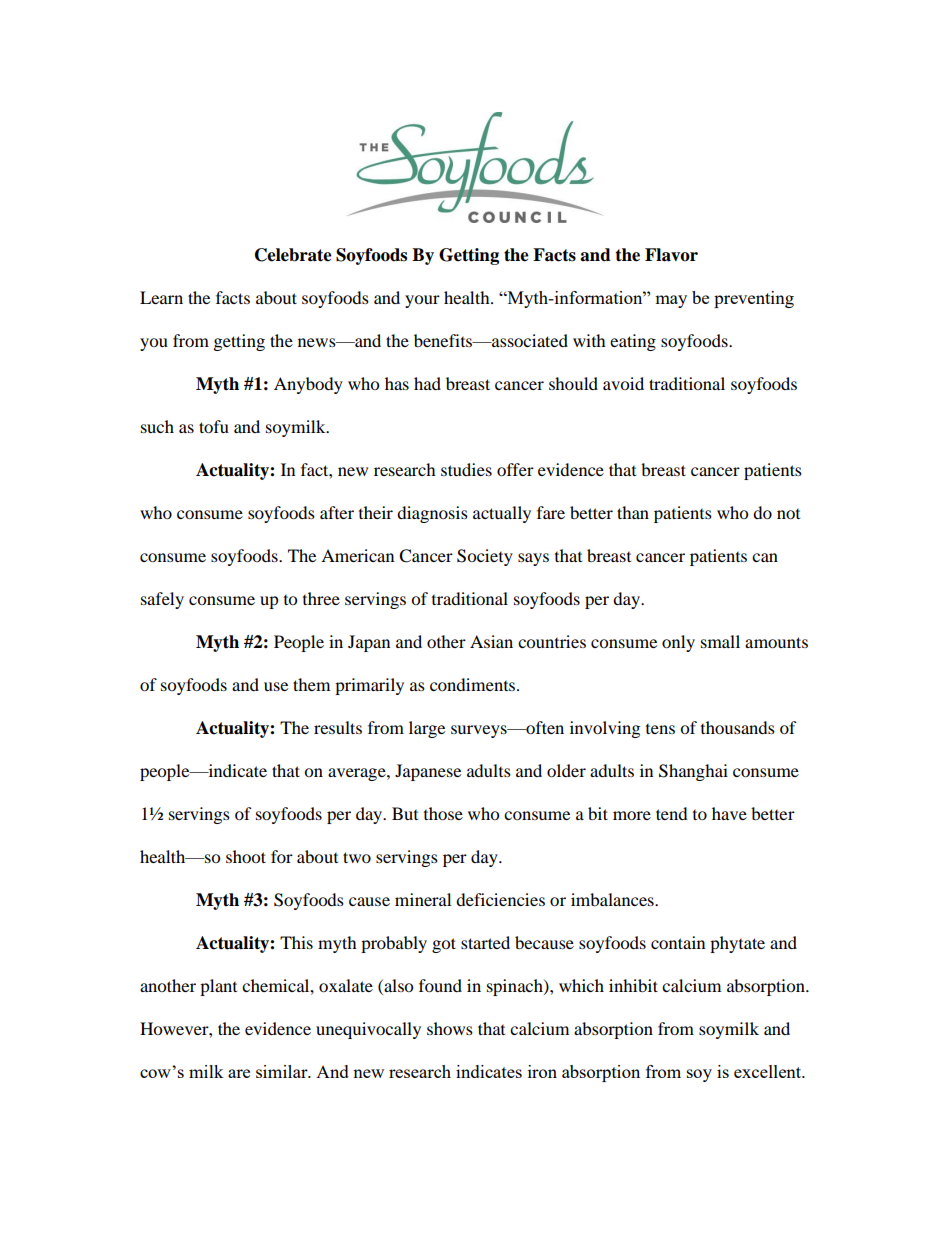 The image size is (952, 1233). I want to click on Shanghai, so click(693, 772).
